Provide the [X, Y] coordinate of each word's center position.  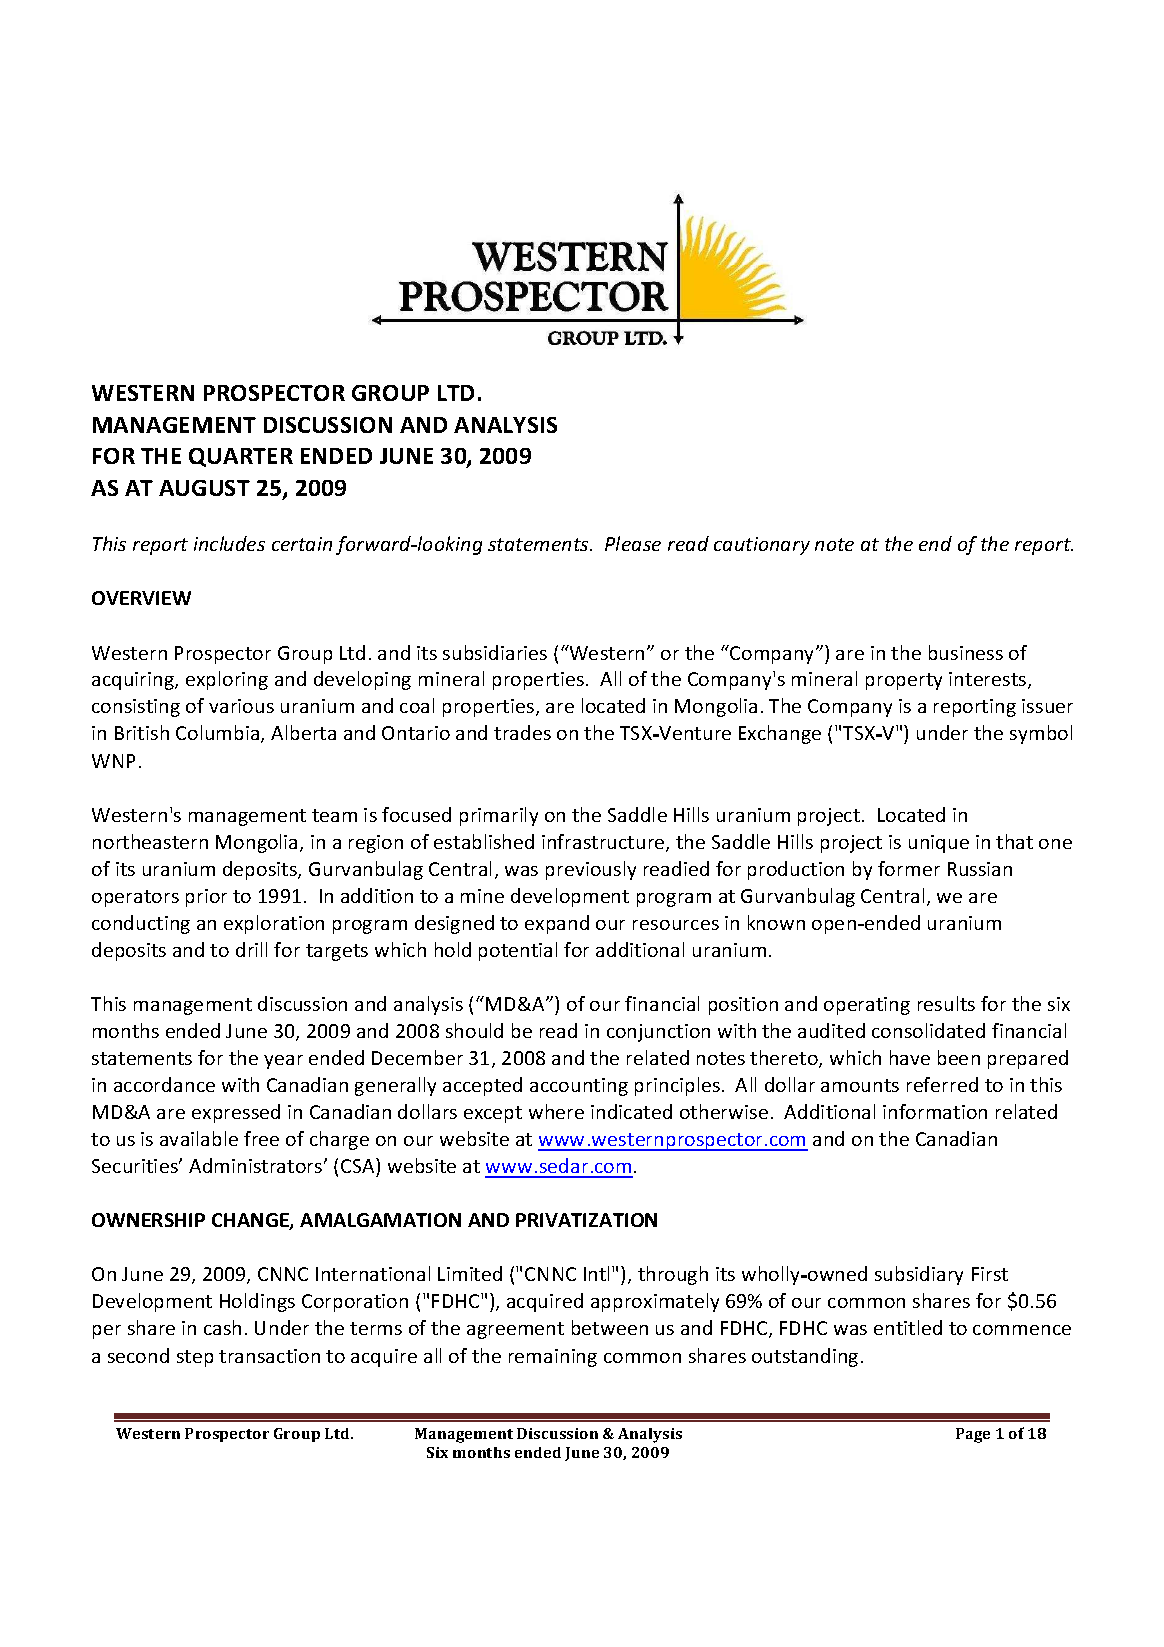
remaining [553, 1358]
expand [557, 924]
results [946, 1003]
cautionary [762, 546]
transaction [269, 1356]
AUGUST [204, 488]
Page [973, 1435]
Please [633, 543]
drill [251, 949]
